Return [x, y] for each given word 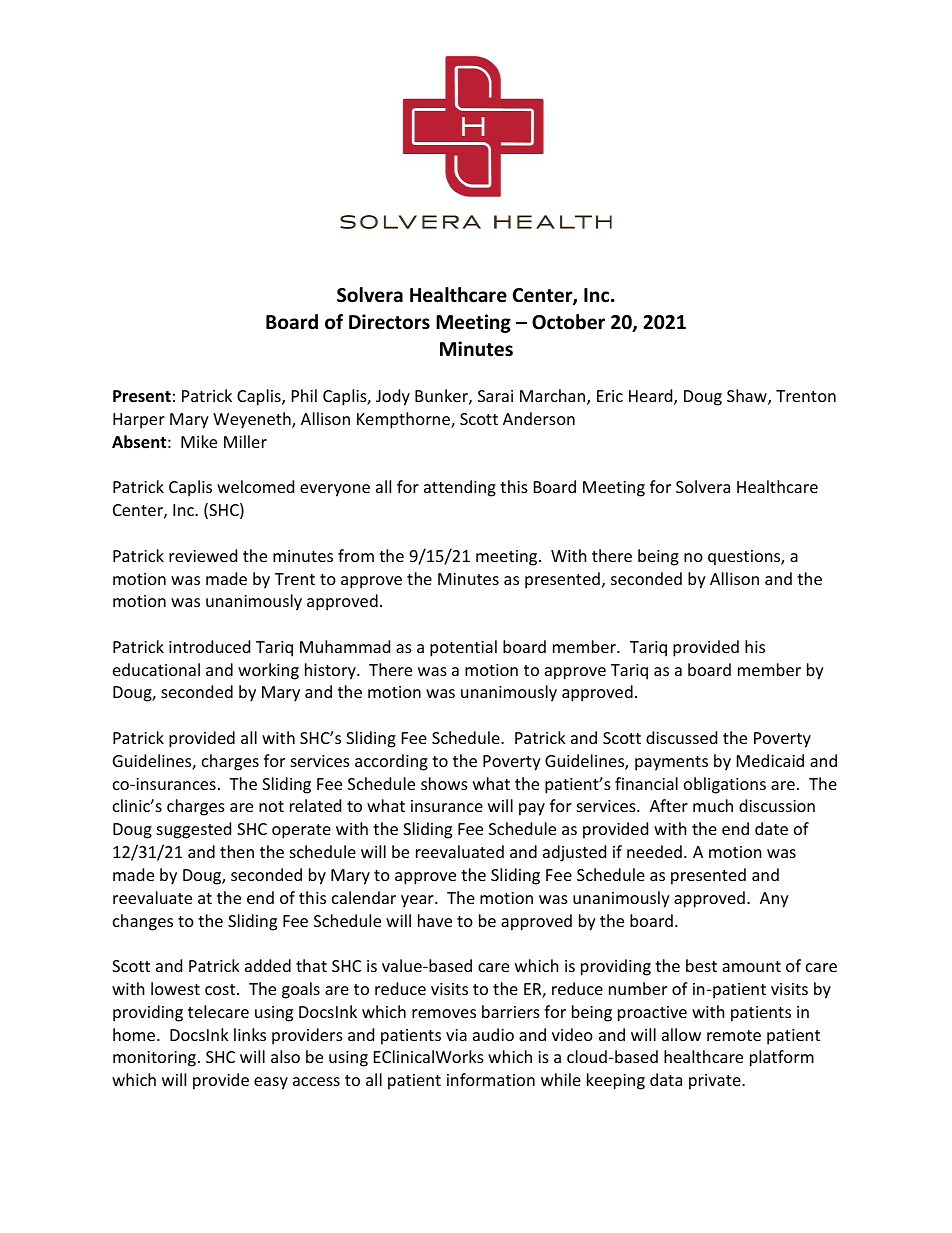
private [716, 1082]
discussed [681, 737]
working [268, 671]
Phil [304, 395]
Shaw [748, 397]
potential [463, 648]
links [250, 1034]
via [456, 1035]
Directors [389, 322]
